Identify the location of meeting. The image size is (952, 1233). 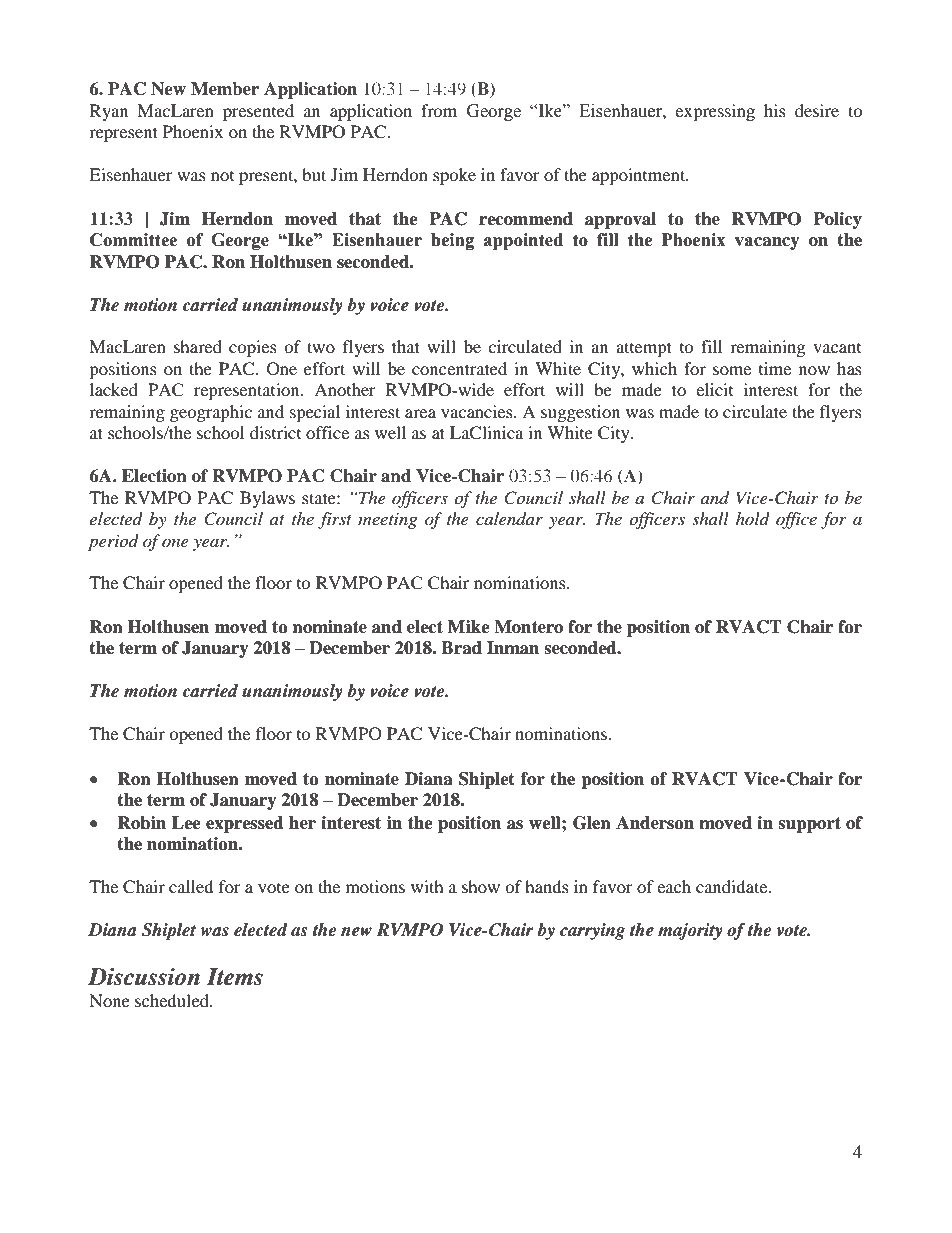
(387, 521).
